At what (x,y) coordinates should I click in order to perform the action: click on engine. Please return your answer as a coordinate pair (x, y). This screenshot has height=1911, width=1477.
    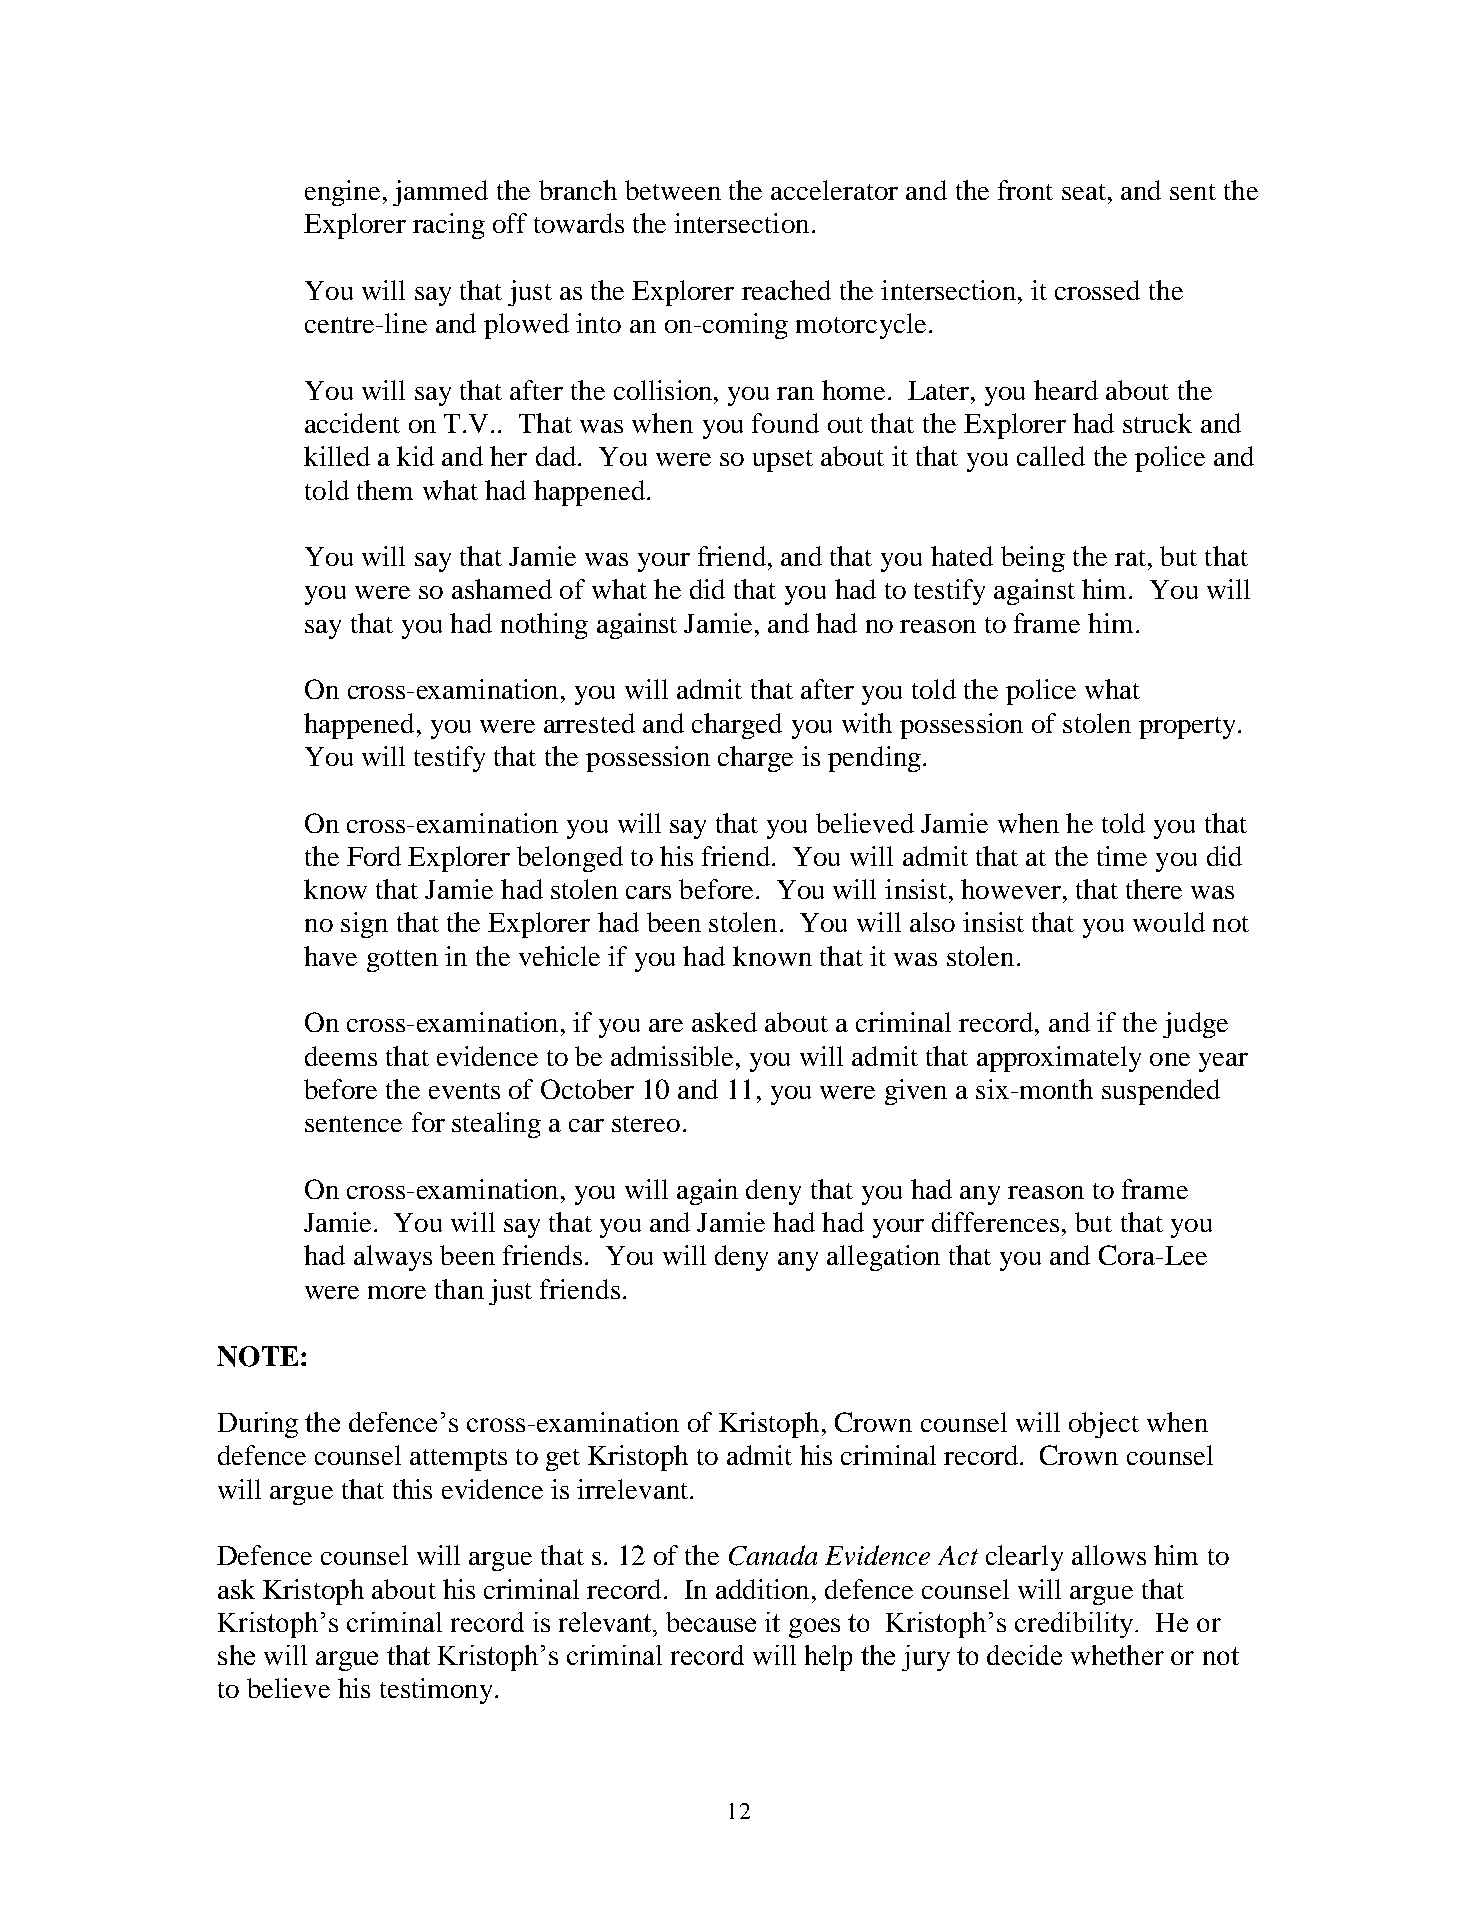
    Looking at the image, I should click on (342, 193).
